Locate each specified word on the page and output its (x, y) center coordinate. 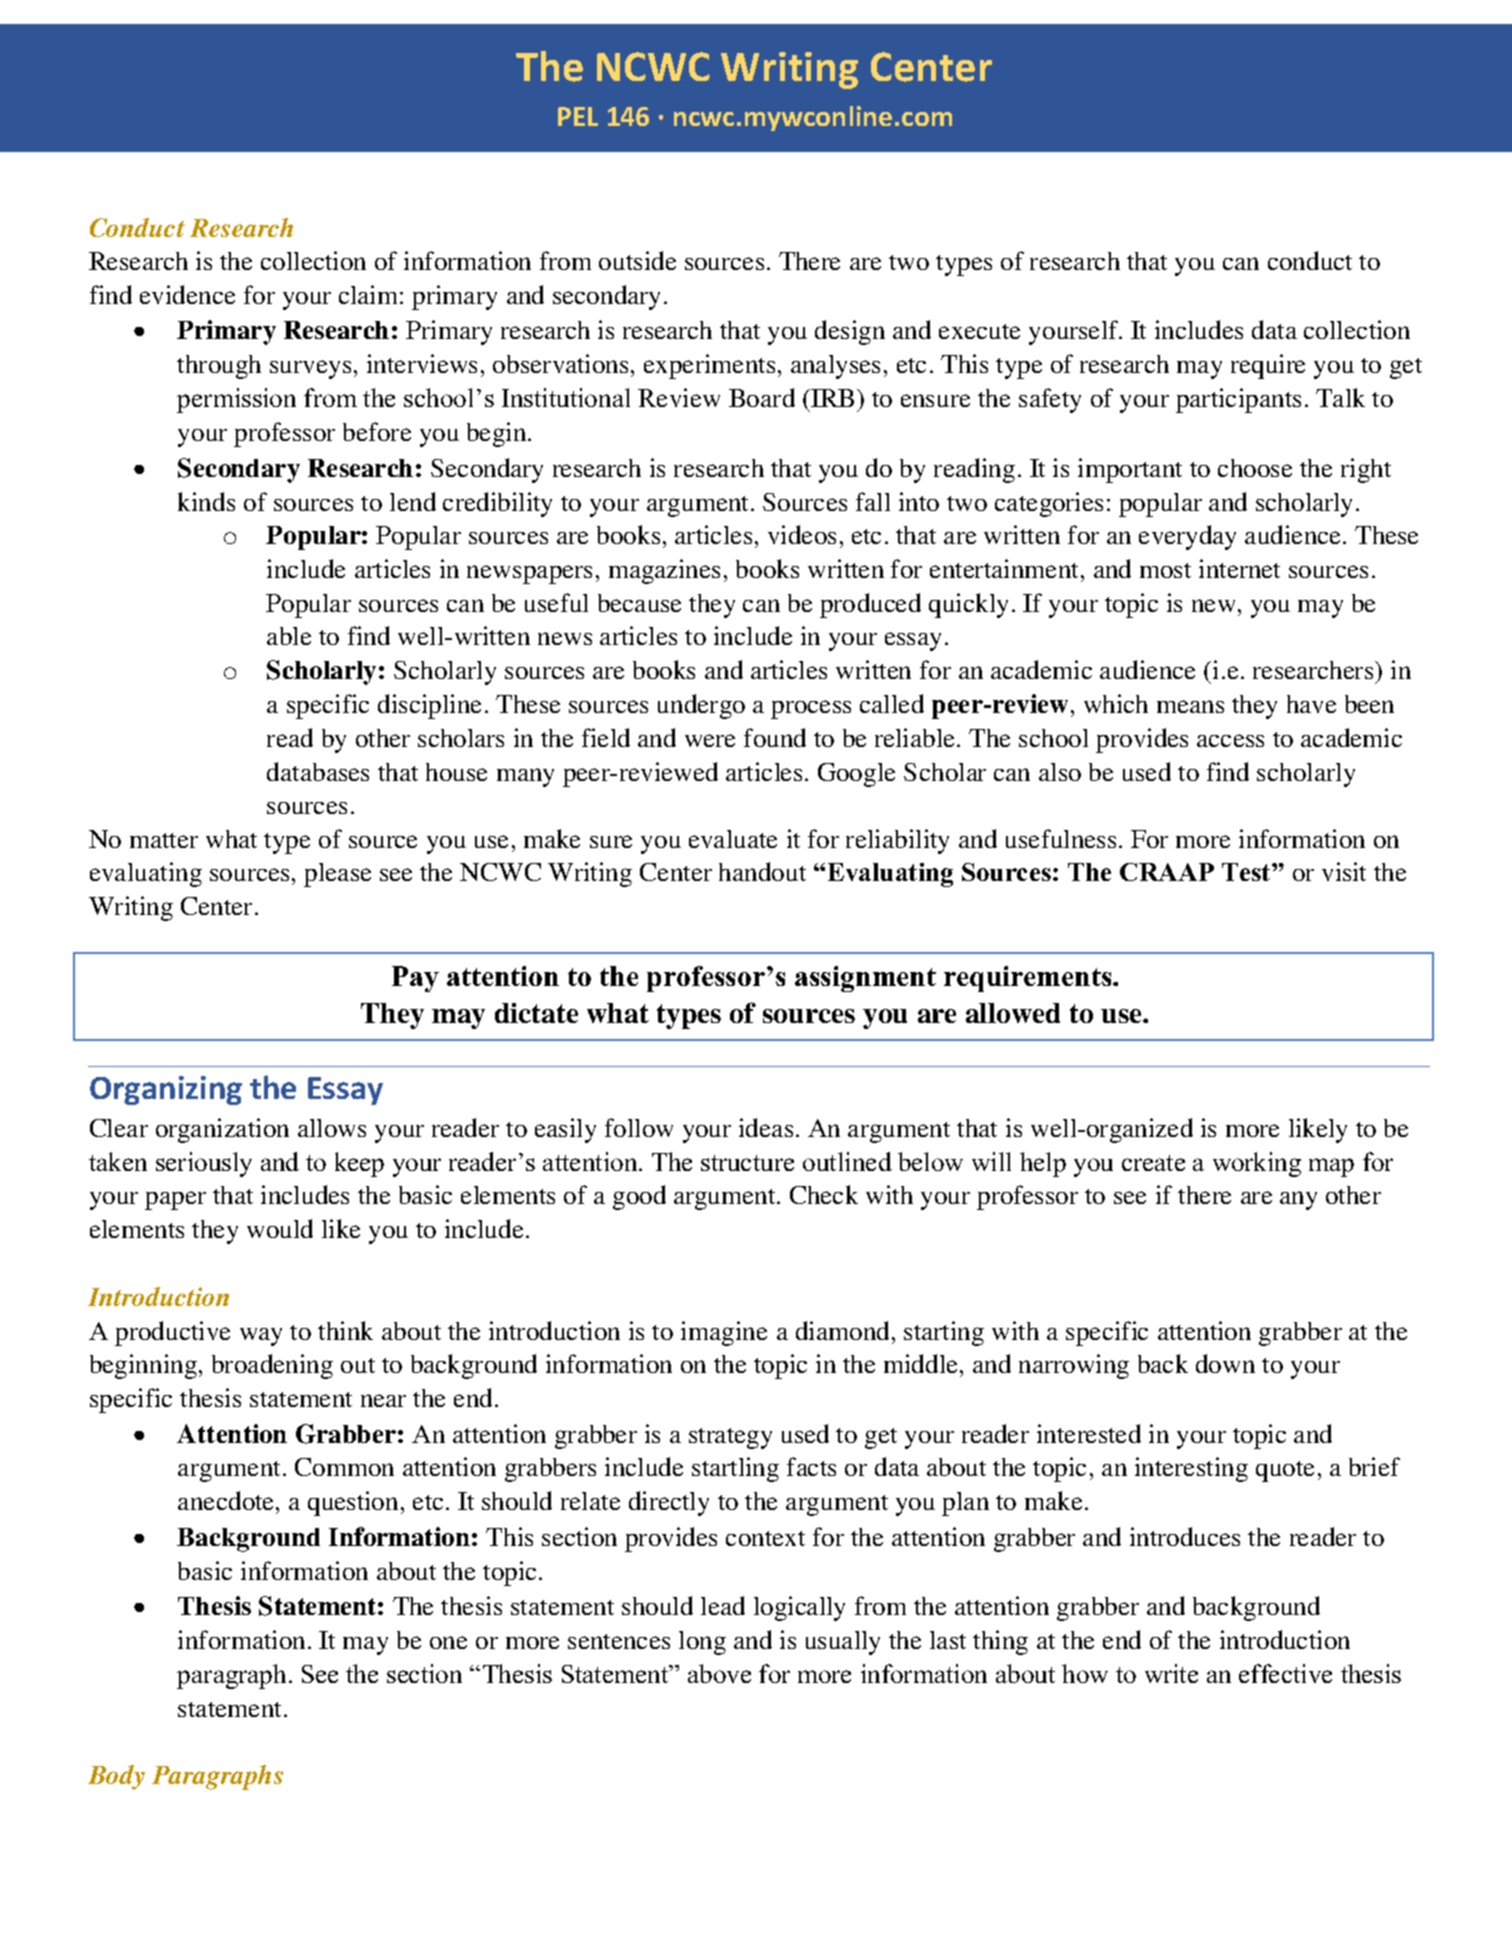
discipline (429, 706)
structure (747, 1163)
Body (116, 1777)
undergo (701, 706)
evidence (187, 294)
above (719, 1673)
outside (637, 260)
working (1257, 1164)
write (1171, 1673)
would (280, 1228)
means (1190, 706)
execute (979, 331)
